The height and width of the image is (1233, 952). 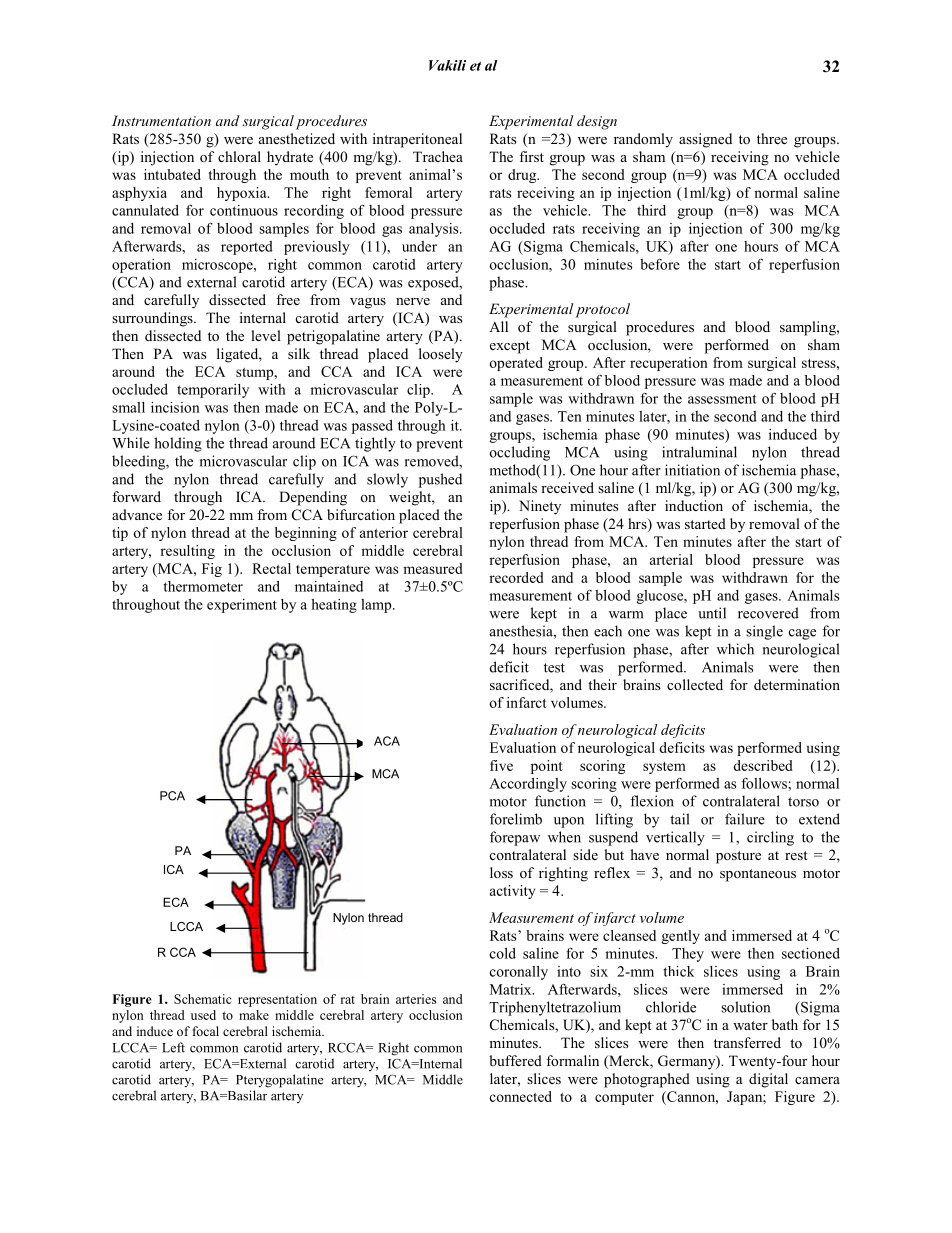 What do you see at coordinates (441, 355) in the image?
I see `loosely` at bounding box center [441, 355].
